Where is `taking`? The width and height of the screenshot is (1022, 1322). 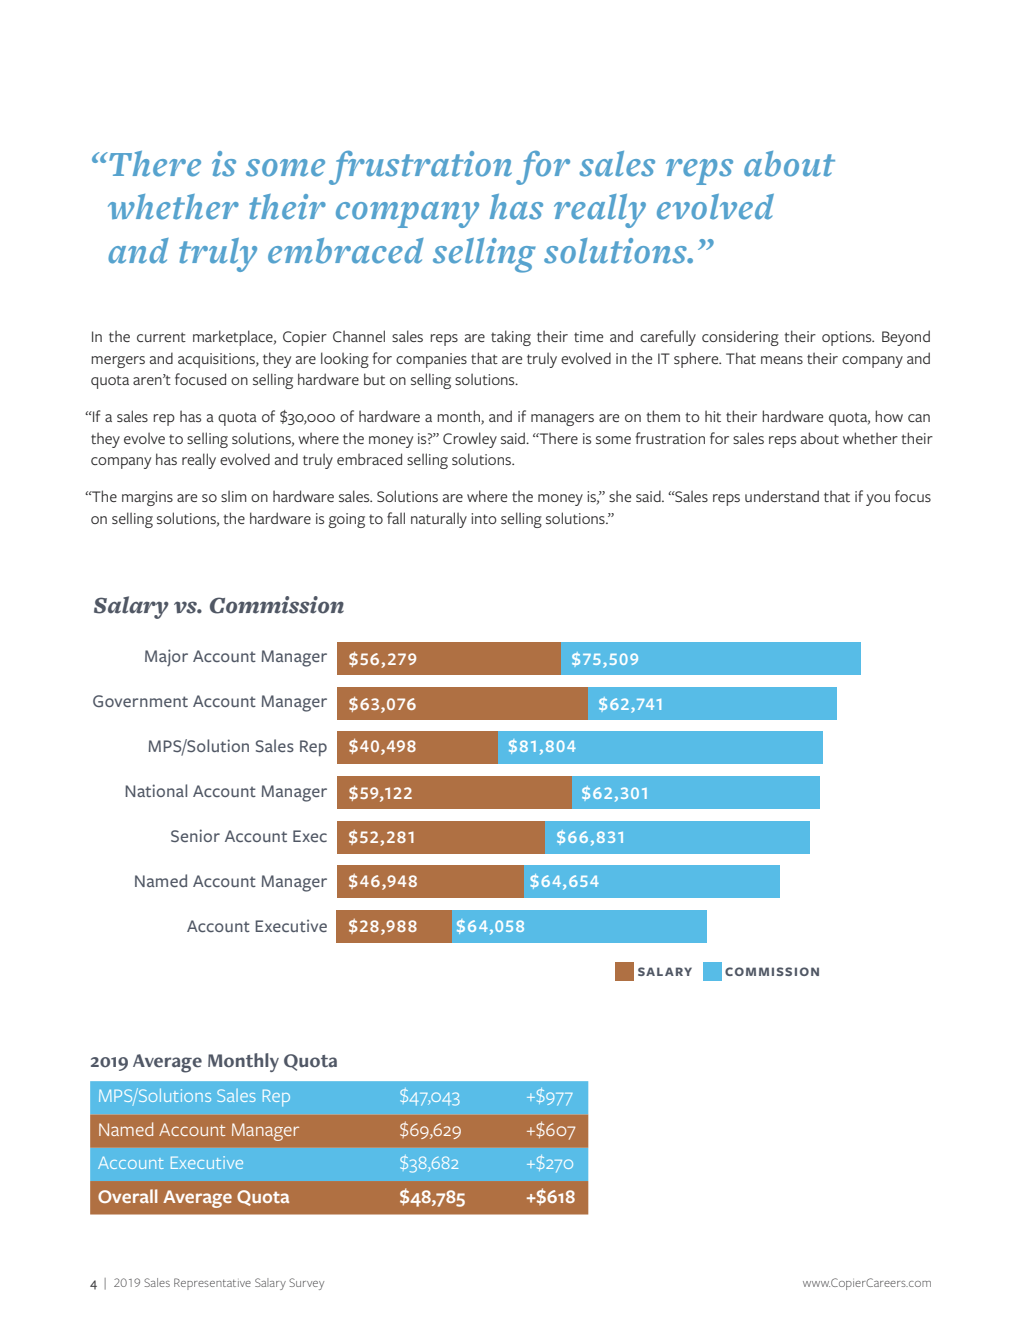
taking is located at coordinates (511, 338).
